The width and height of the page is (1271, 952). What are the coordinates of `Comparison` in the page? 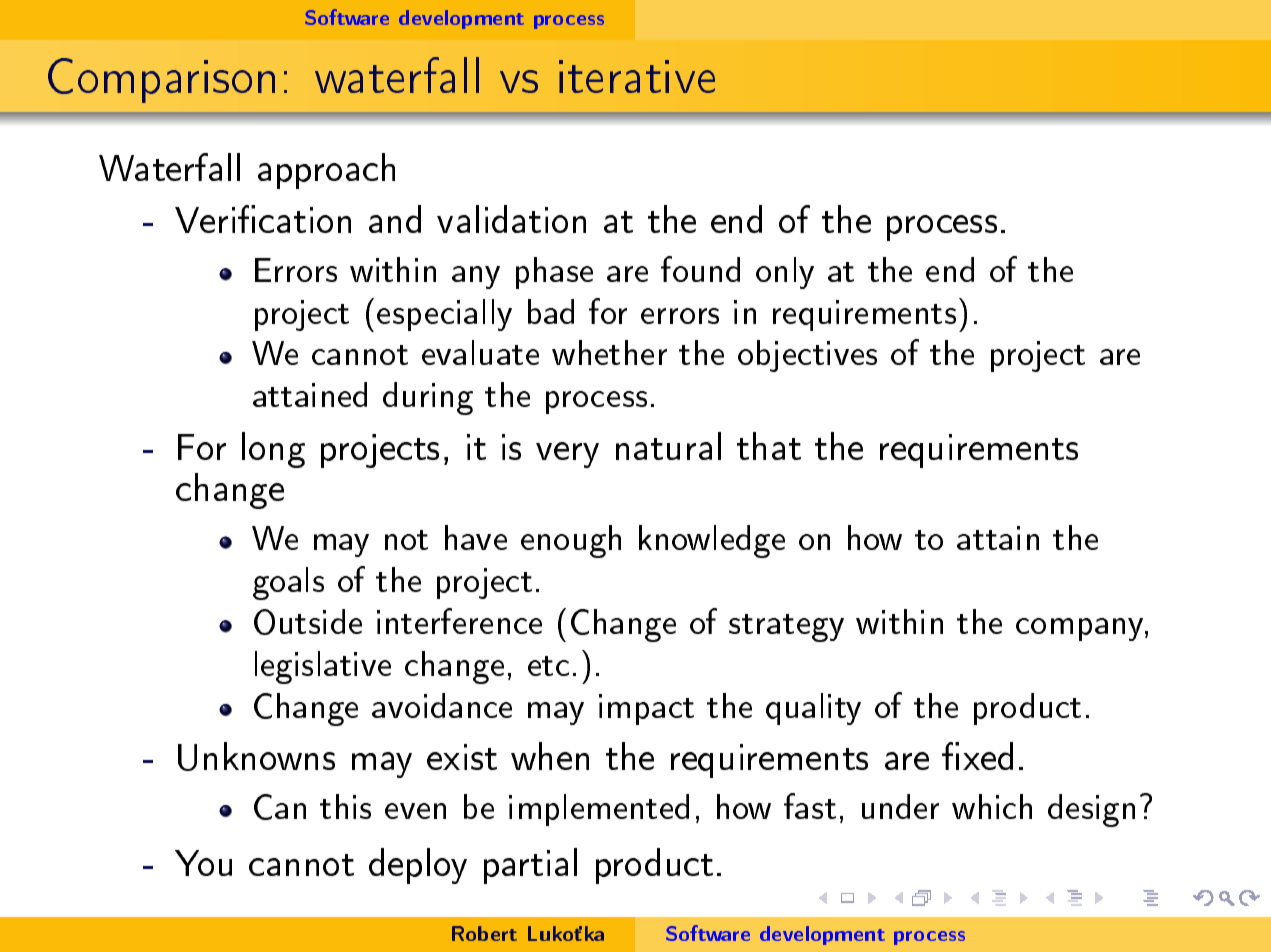 It's located at (161, 80).
